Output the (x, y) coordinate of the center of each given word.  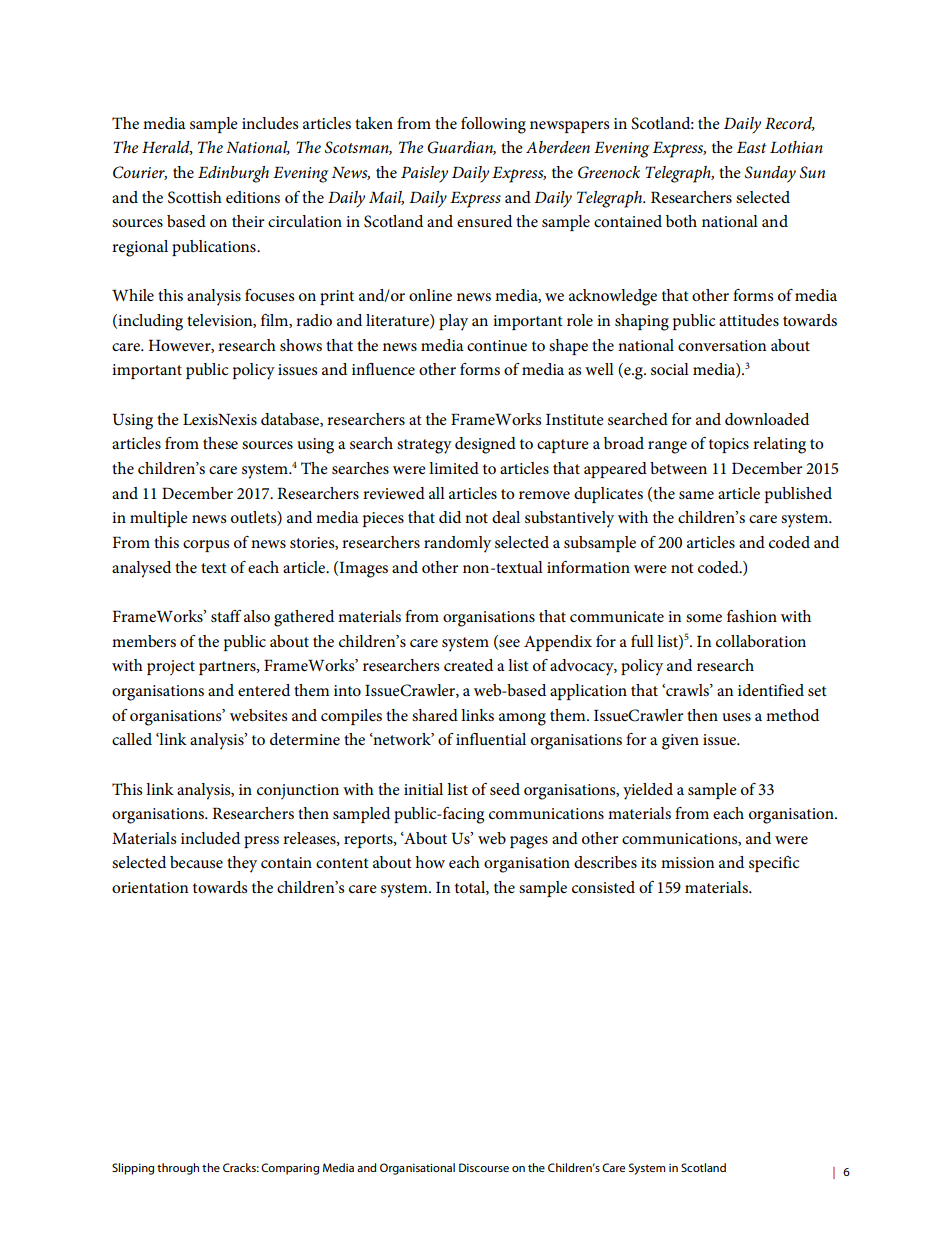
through (178, 1169)
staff (226, 616)
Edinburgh (233, 174)
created (468, 665)
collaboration (761, 641)
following (493, 125)
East (751, 147)
